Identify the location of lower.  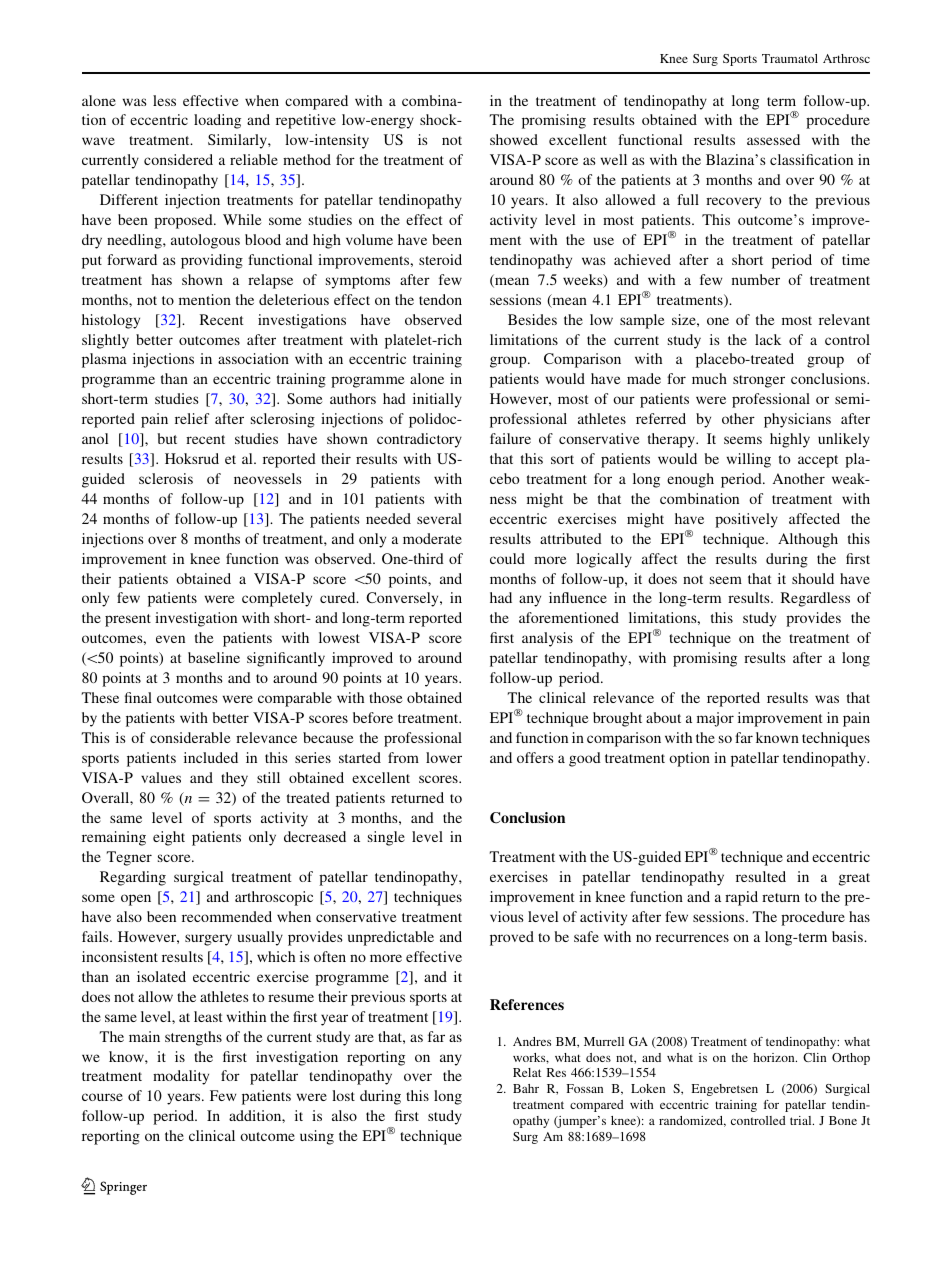
(444, 757).
